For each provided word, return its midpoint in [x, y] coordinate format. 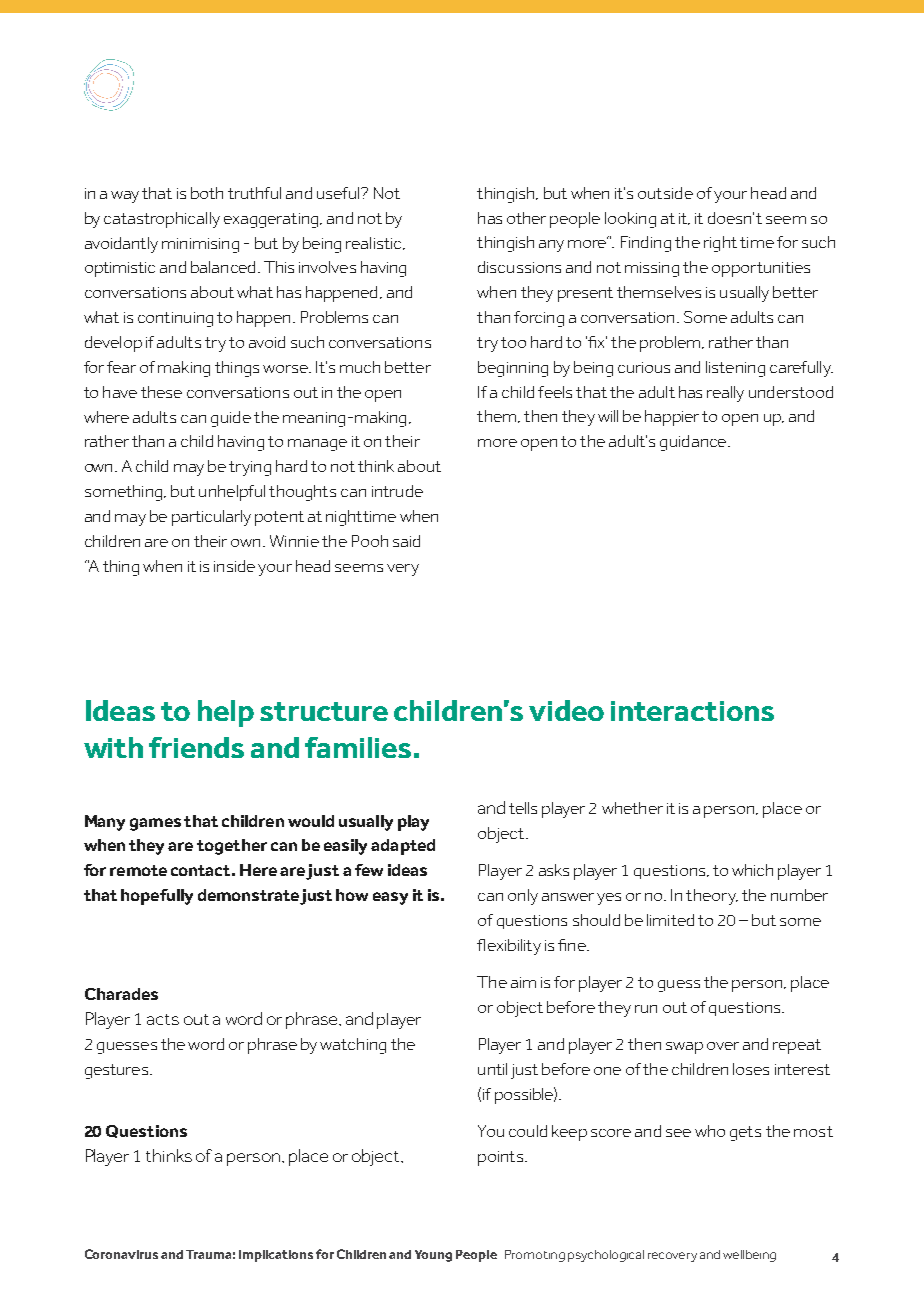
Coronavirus [121, 1254]
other [526, 218]
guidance [694, 443]
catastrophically [162, 220]
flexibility [509, 947]
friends [196, 747]
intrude [397, 491]
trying [250, 468]
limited [670, 920]
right [720, 244]
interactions [692, 711]
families [358, 747]
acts [163, 1019]
